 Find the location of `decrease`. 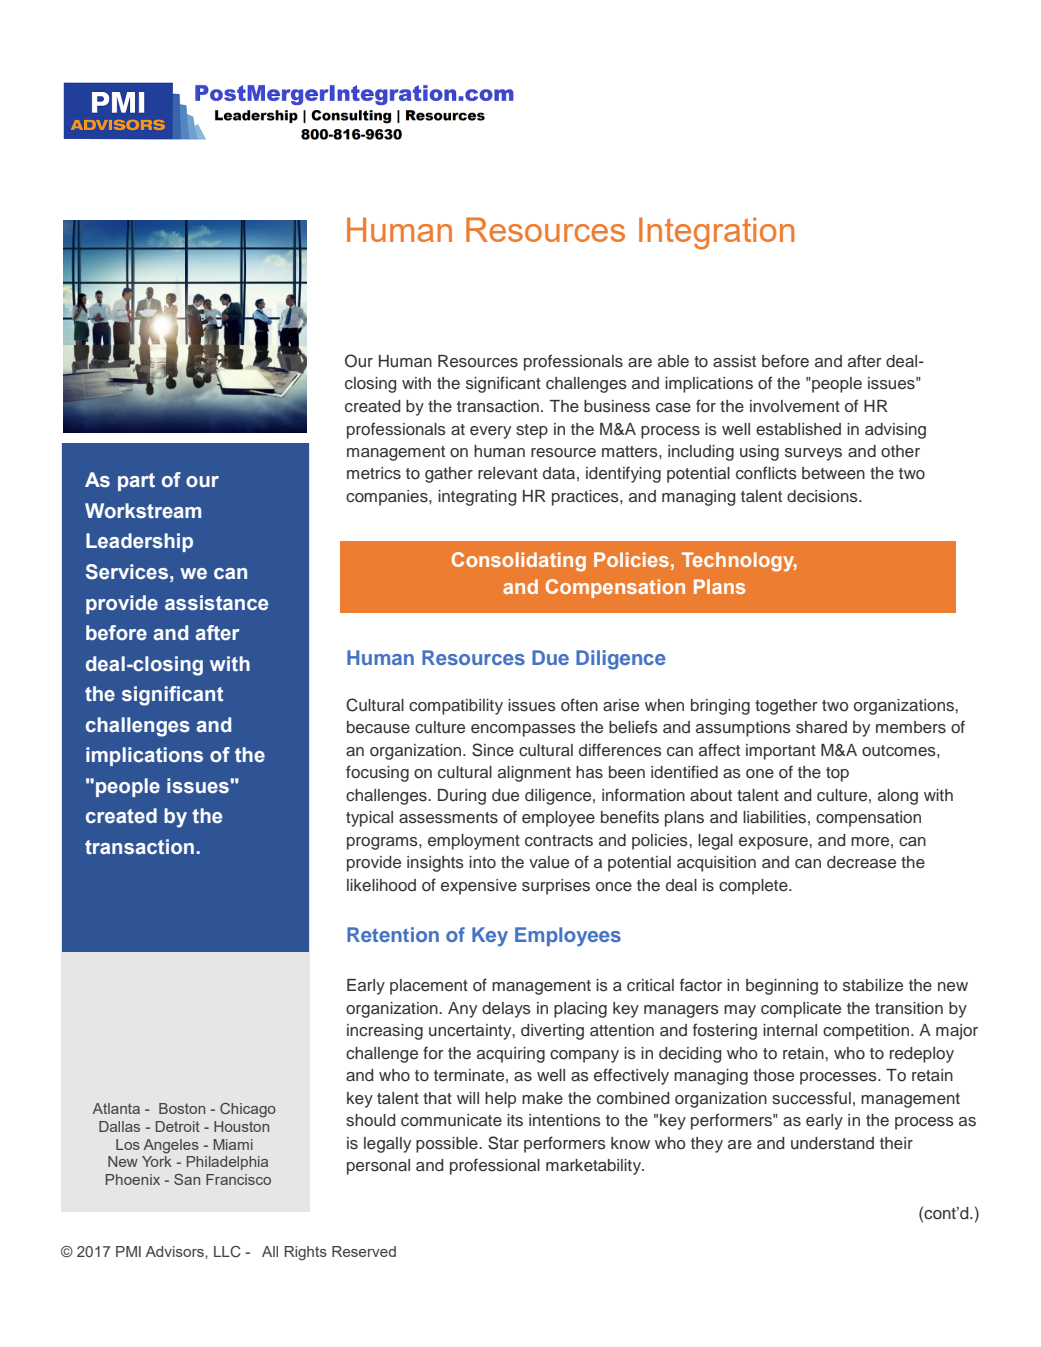

decrease is located at coordinates (861, 862).
